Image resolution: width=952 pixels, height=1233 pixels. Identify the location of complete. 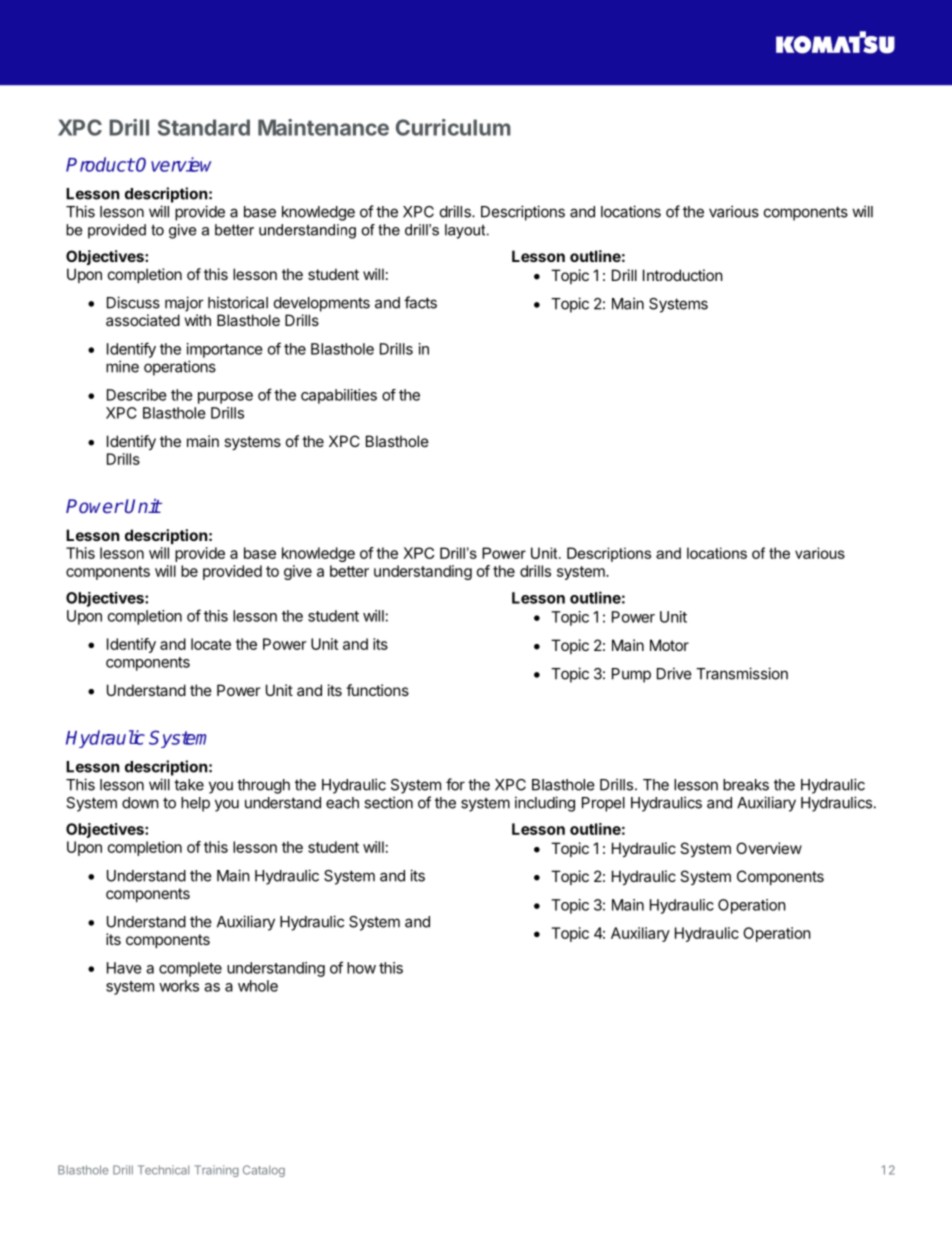
(190, 969).
